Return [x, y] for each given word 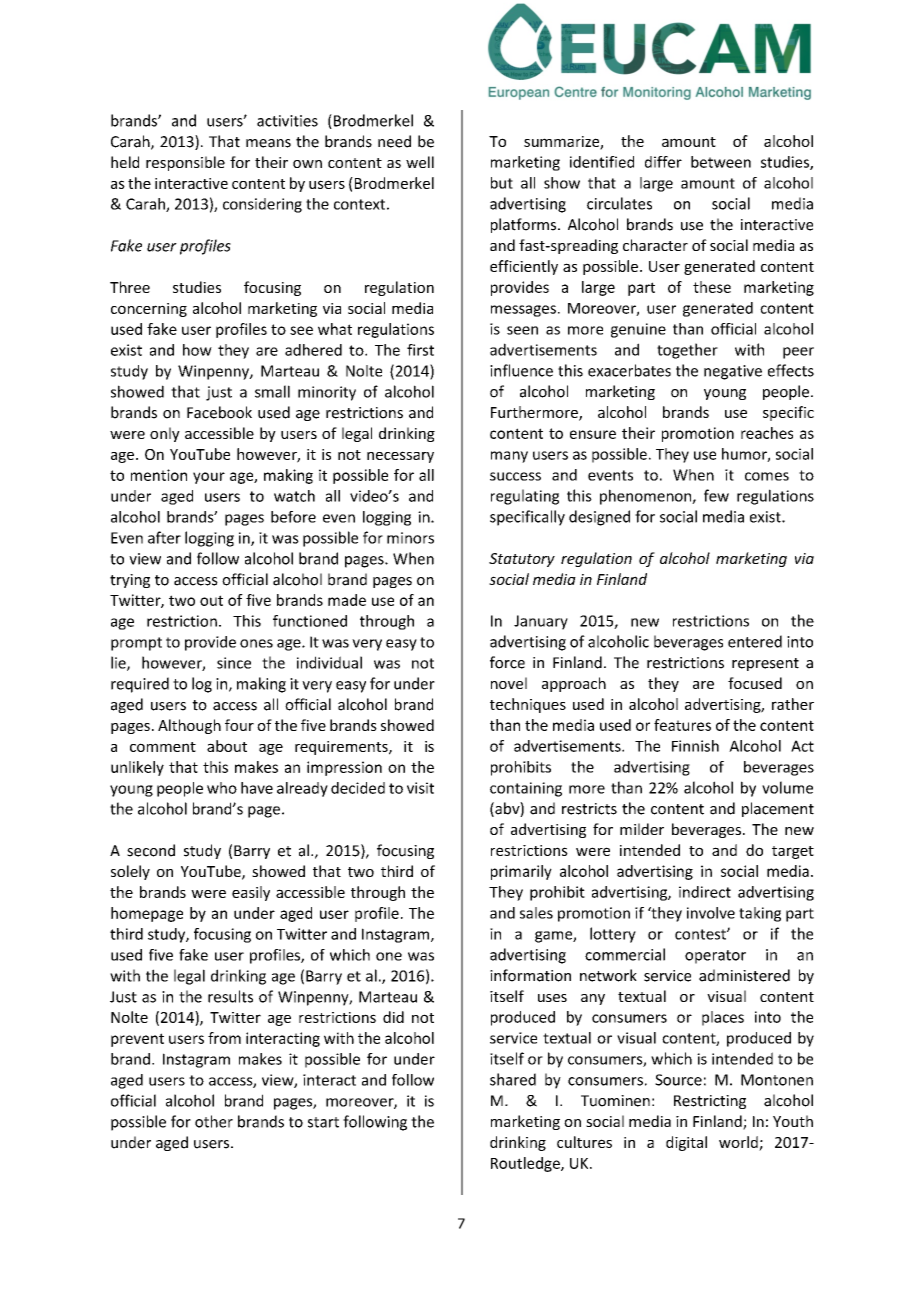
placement [778, 809]
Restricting [710, 1102]
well [420, 162]
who [222, 788]
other [214, 1121]
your [209, 478]
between [721, 162]
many [509, 457]
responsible [185, 163]
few [716, 495]
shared [513, 1079]
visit [420, 788]
